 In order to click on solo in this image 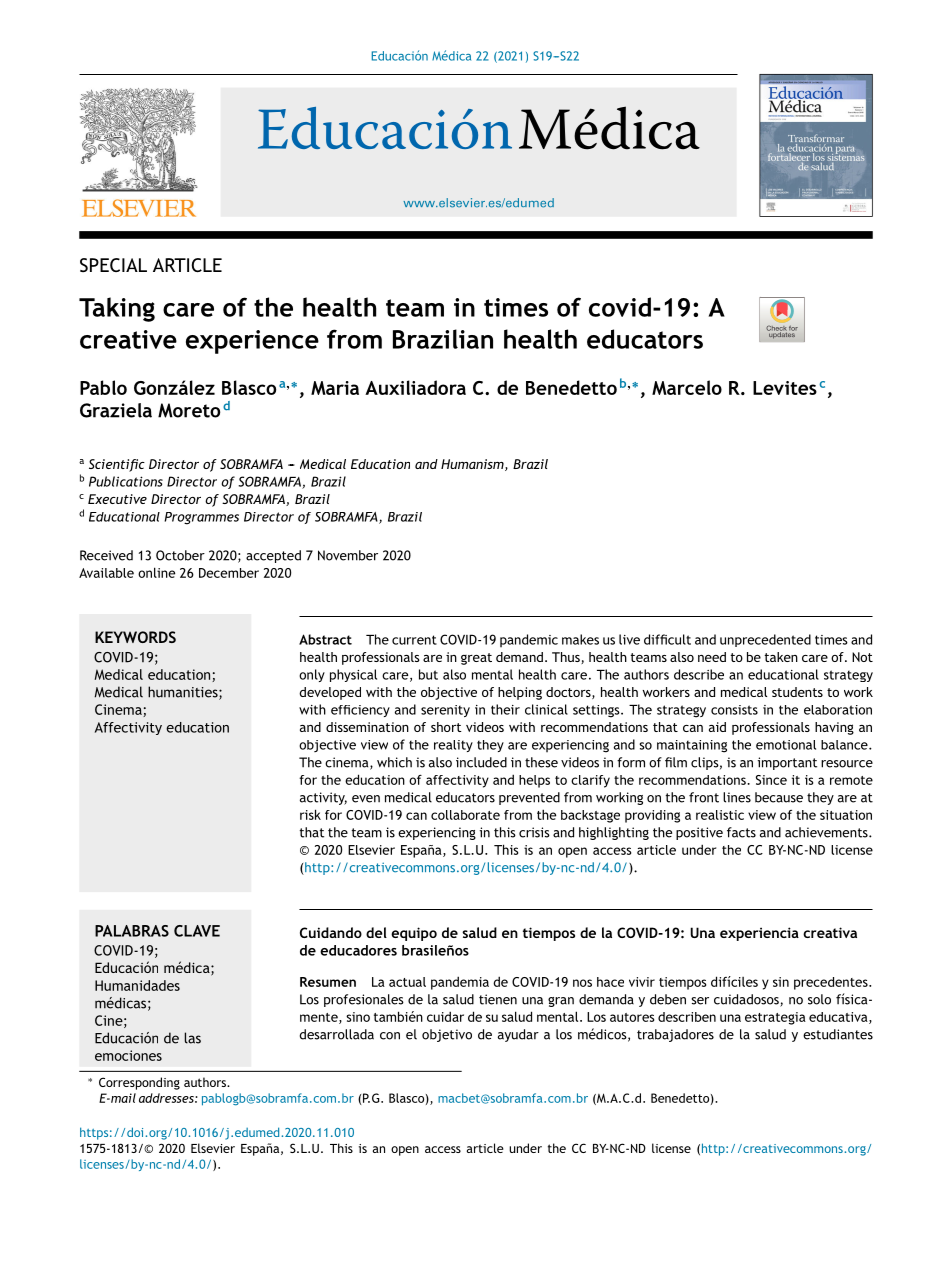, I will do `click(819, 999)`.
